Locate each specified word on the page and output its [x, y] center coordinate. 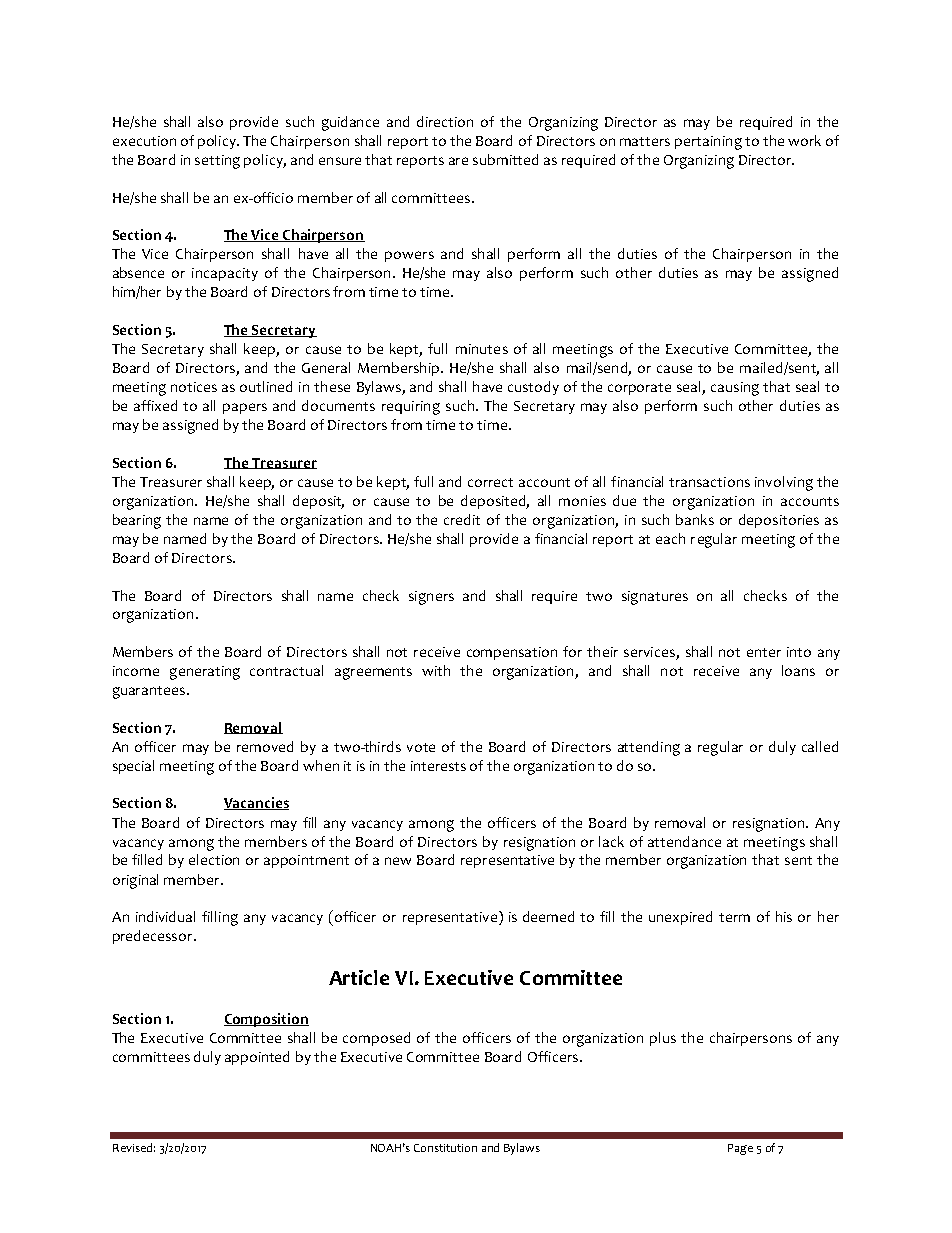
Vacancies [256, 803]
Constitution [445, 1148]
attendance [684, 841]
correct [490, 482]
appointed [257, 1058]
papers [245, 408]
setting [217, 162]
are [458, 161]
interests [438, 766]
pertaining [708, 143]
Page [740, 1149]
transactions [709, 482]
